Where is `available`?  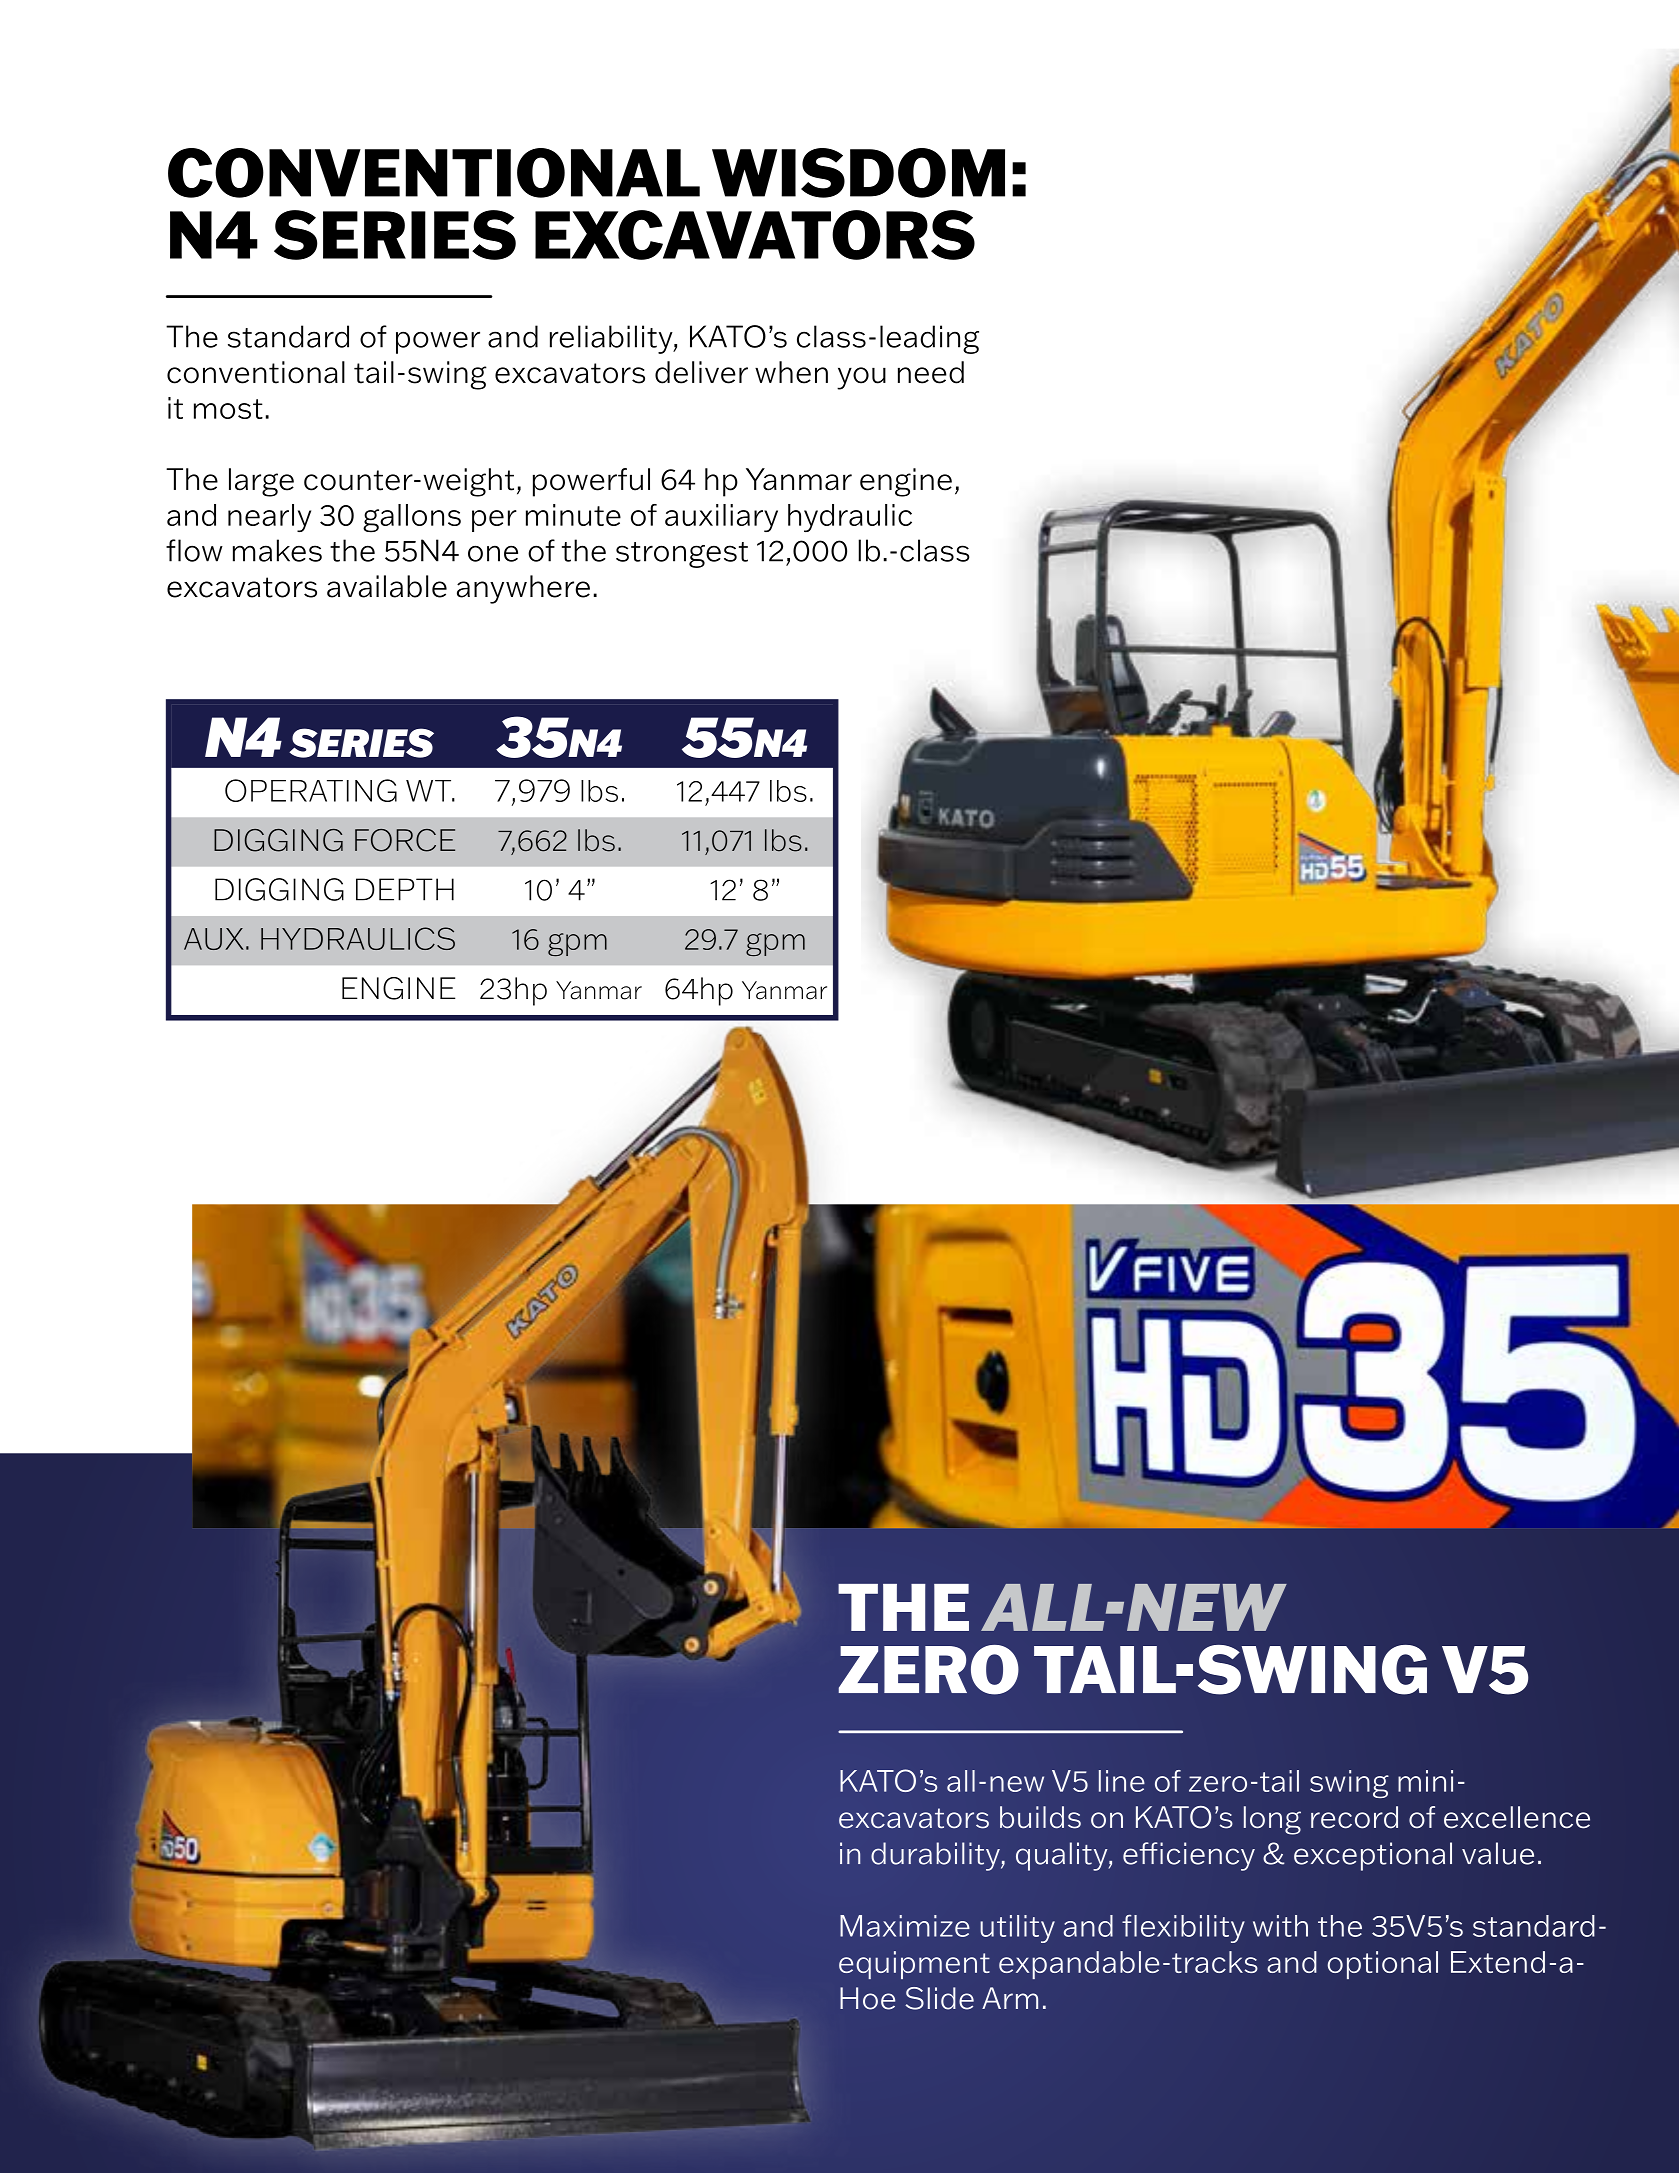
available is located at coordinates (387, 586).
